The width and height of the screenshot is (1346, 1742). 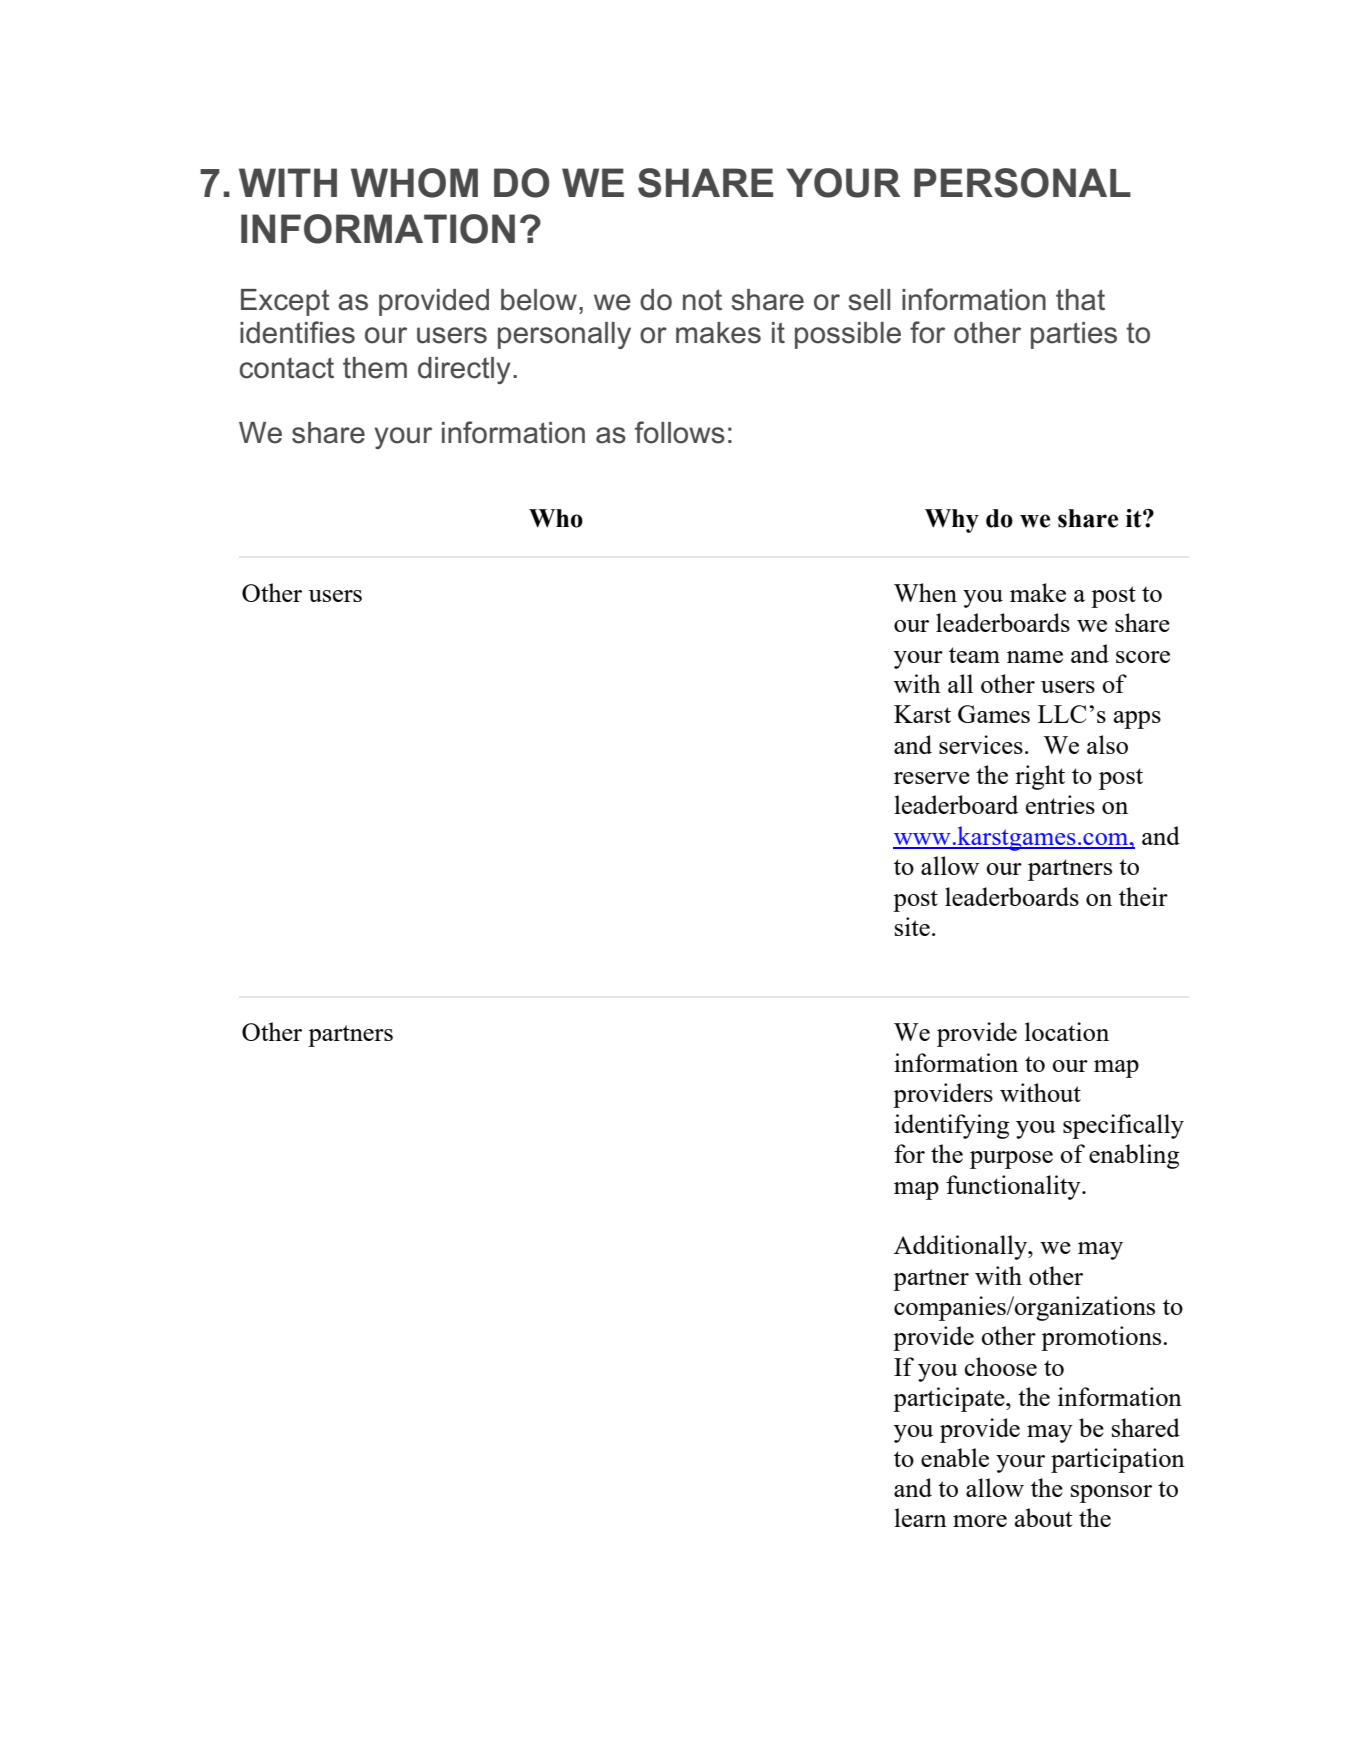 What do you see at coordinates (1043, 1517) in the screenshot?
I see `about` at bounding box center [1043, 1517].
